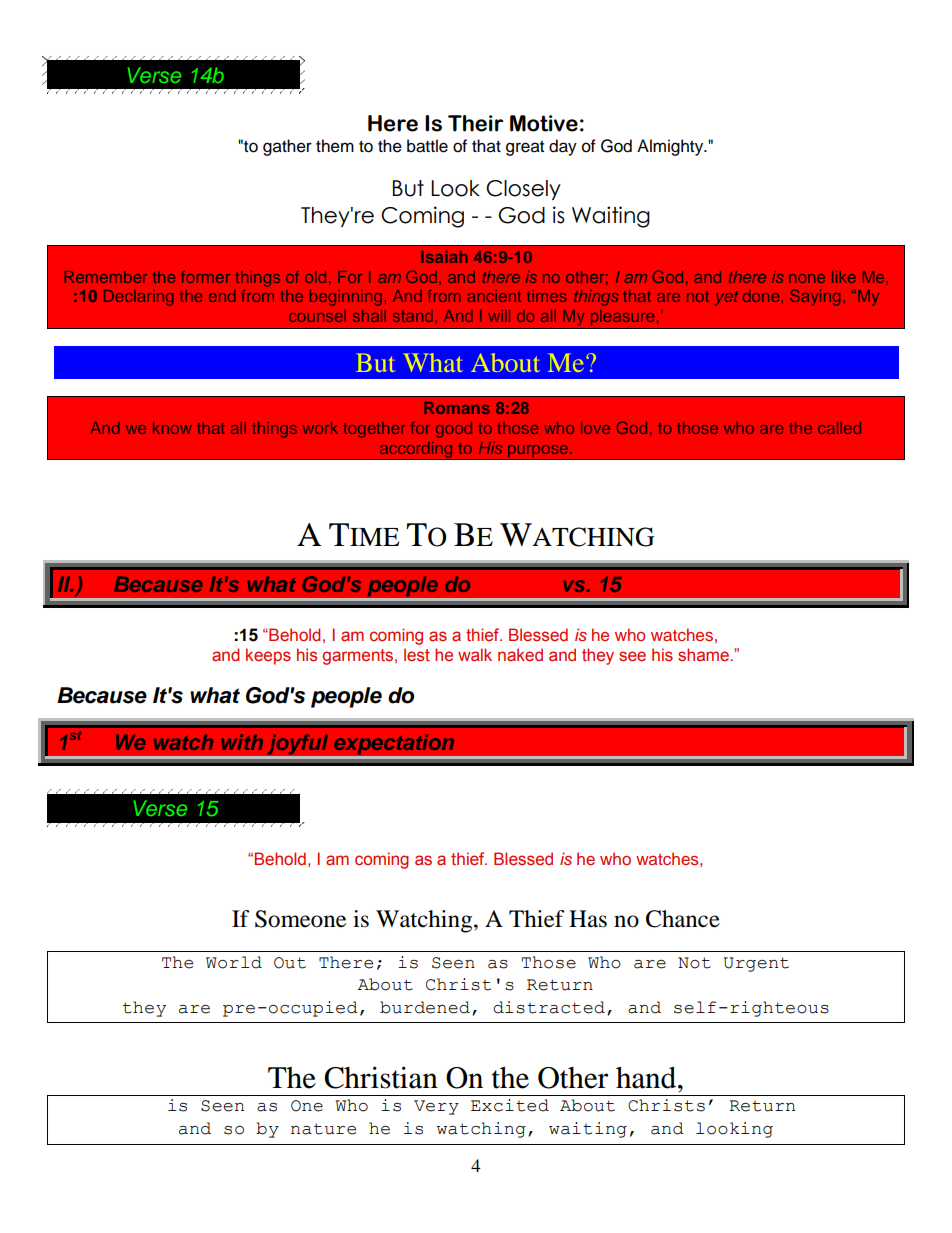 Image resolution: width=952 pixels, height=1233 pixels. I want to click on shame, so click(704, 654).
